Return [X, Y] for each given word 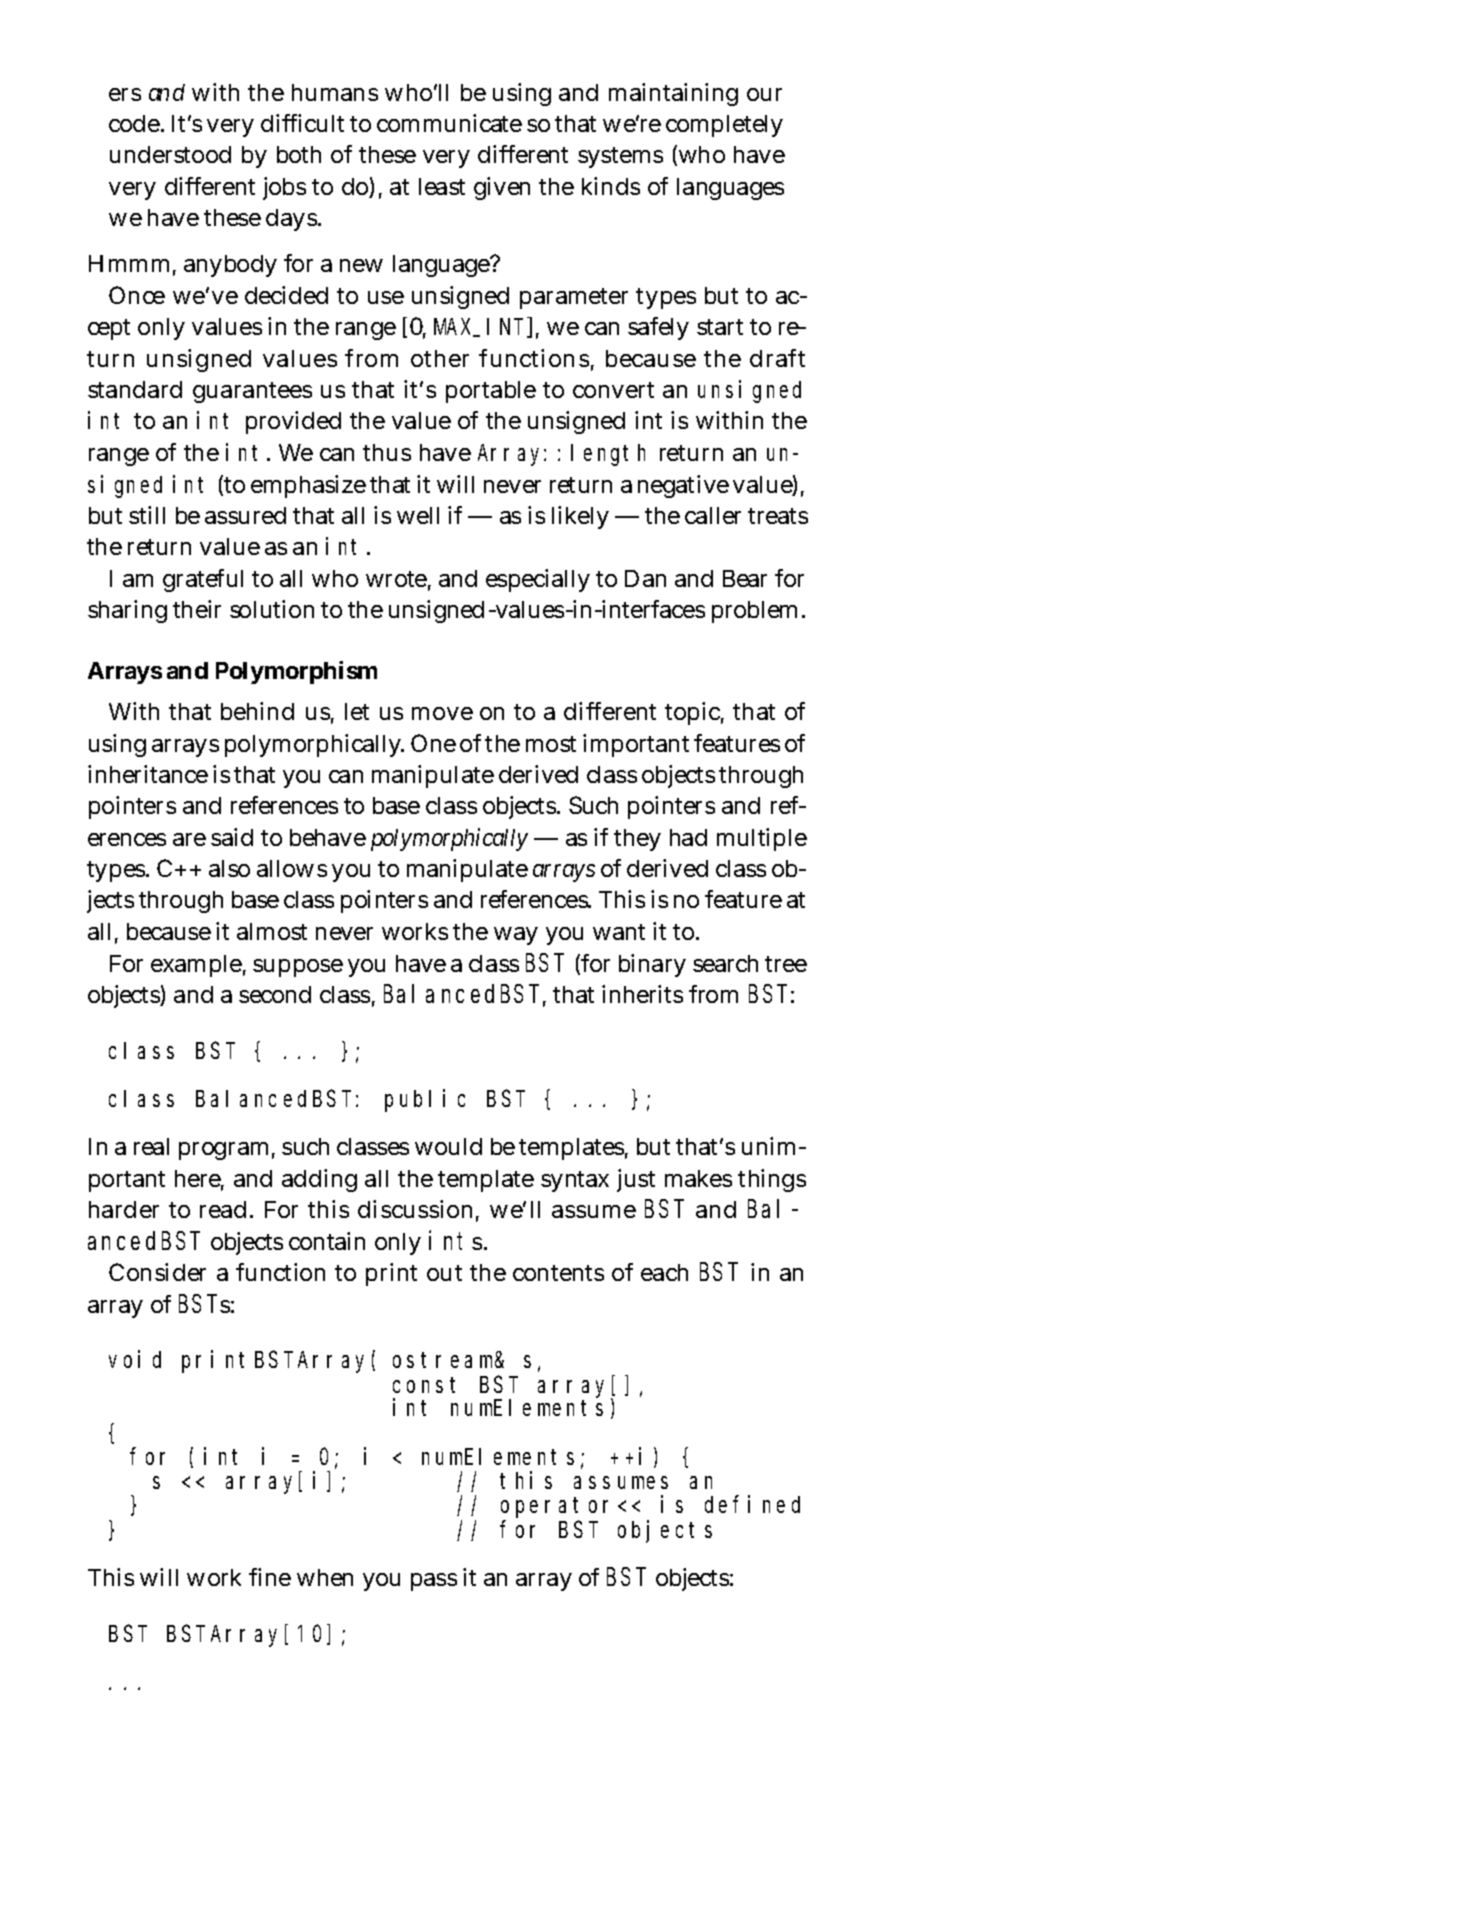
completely [724, 126]
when [325, 1577]
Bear [745, 578]
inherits [642, 994]
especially [538, 580]
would [448, 1146]
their [197, 609]
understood [170, 154]
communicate [449, 123]
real [151, 1146]
